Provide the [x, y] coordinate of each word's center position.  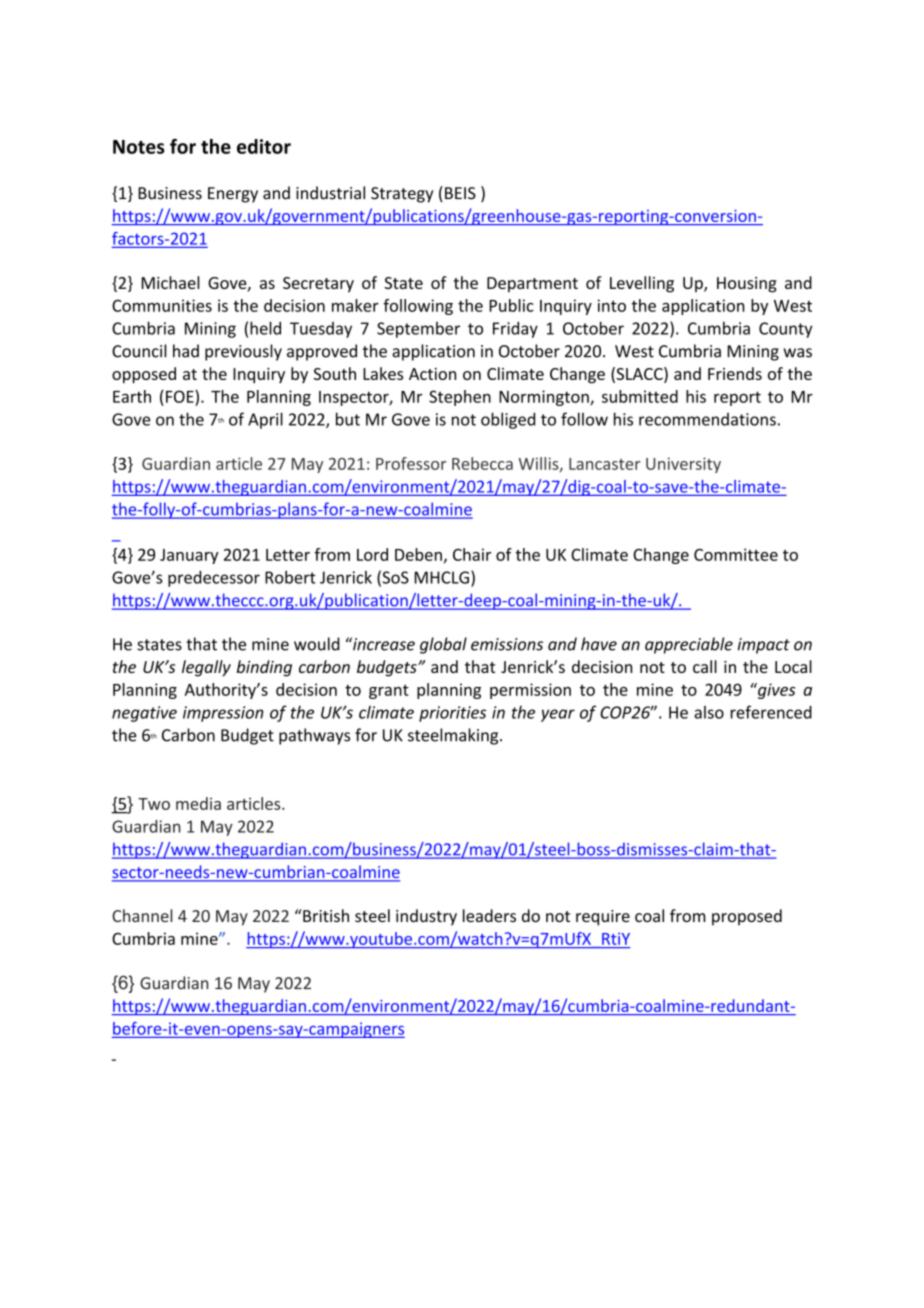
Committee [736, 554]
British [325, 915]
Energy [233, 195]
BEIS [460, 193]
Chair [472, 554]
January [189, 556]
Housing [747, 285]
